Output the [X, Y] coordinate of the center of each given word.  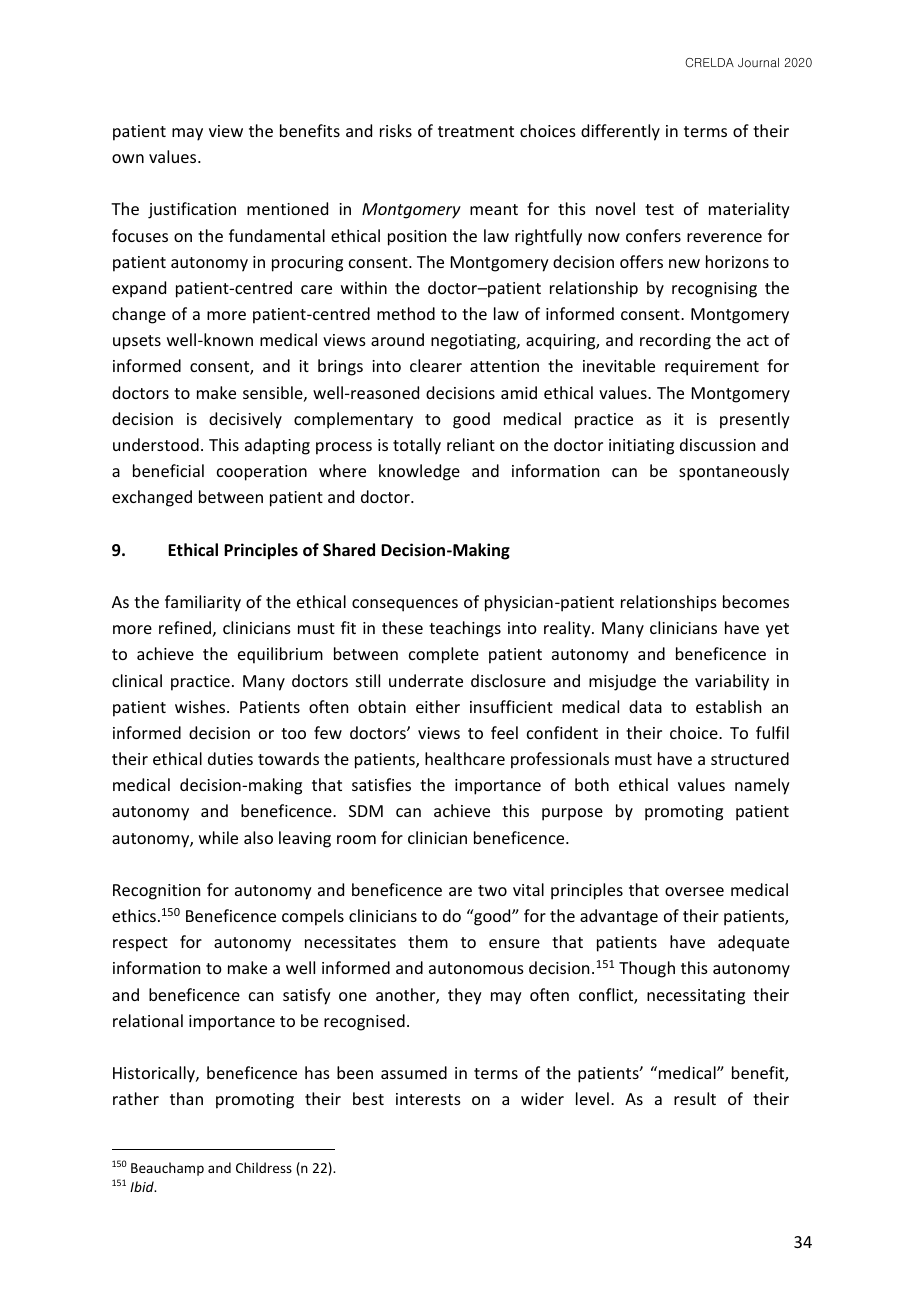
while [218, 837]
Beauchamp [167, 1169]
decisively [245, 420]
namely [762, 786]
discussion [717, 444]
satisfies [381, 784]
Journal [758, 63]
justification [192, 210]
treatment [476, 131]
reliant [471, 444]
